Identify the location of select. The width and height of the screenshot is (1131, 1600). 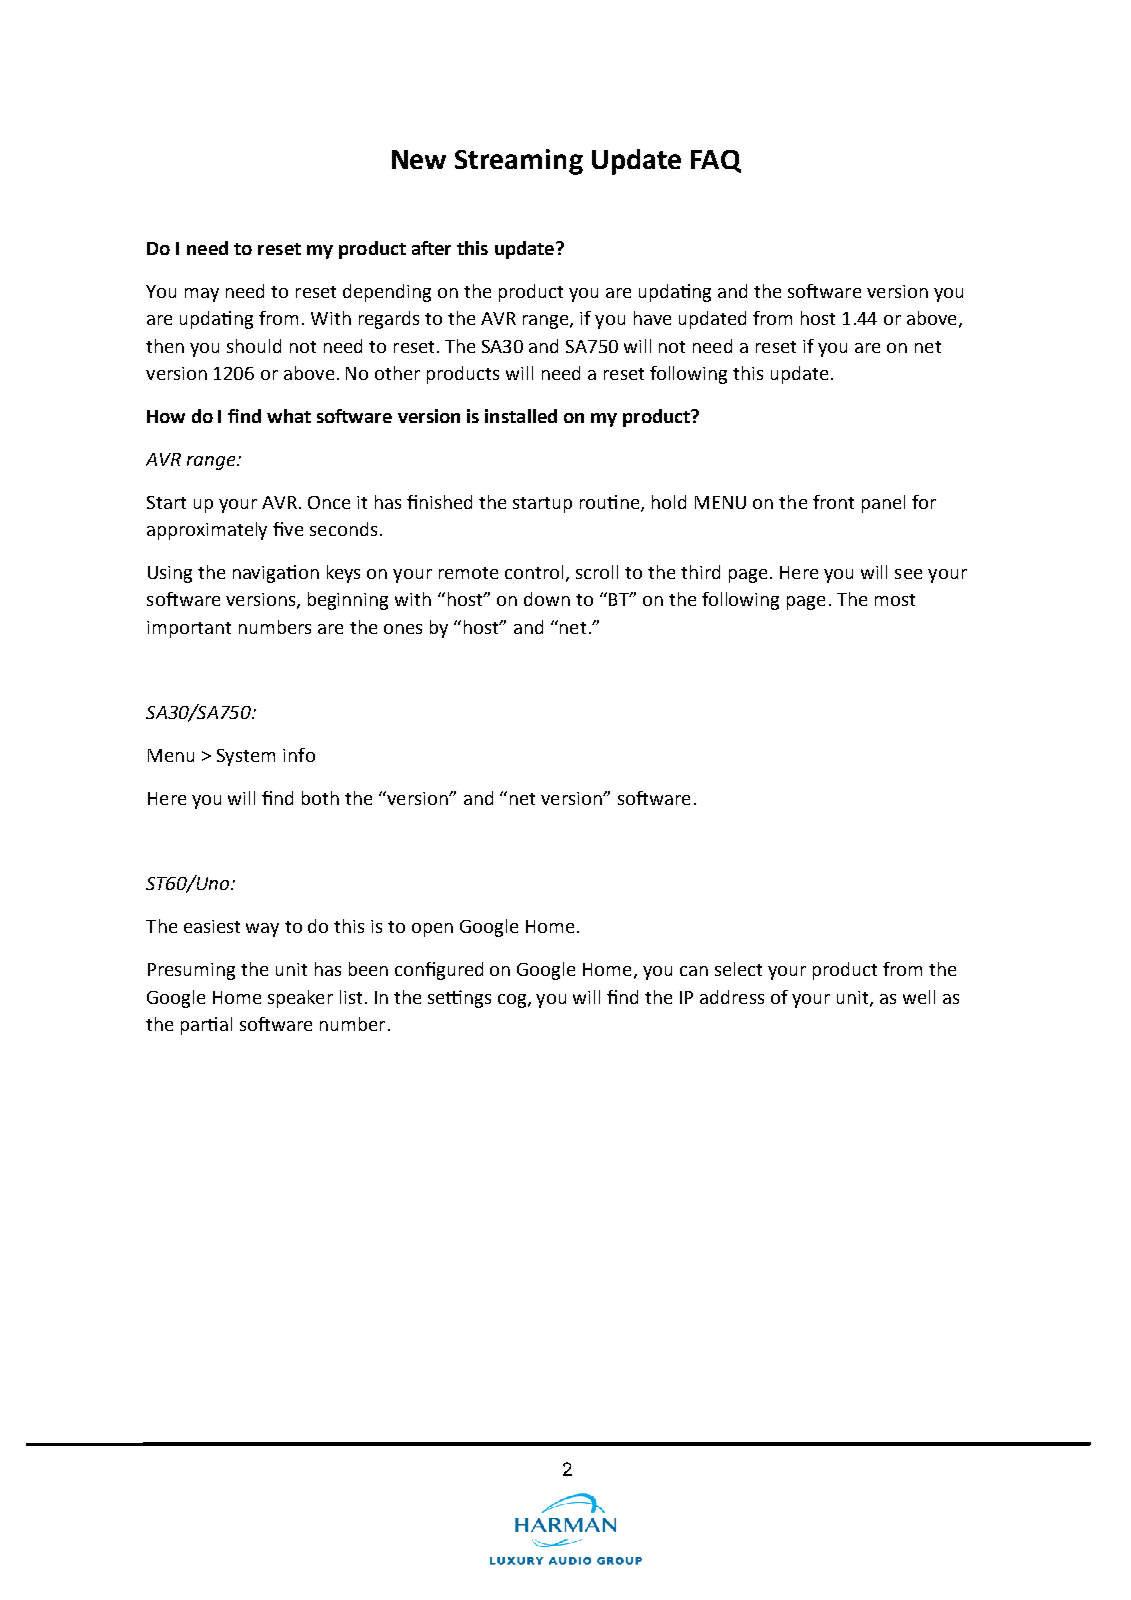
(738, 969).
